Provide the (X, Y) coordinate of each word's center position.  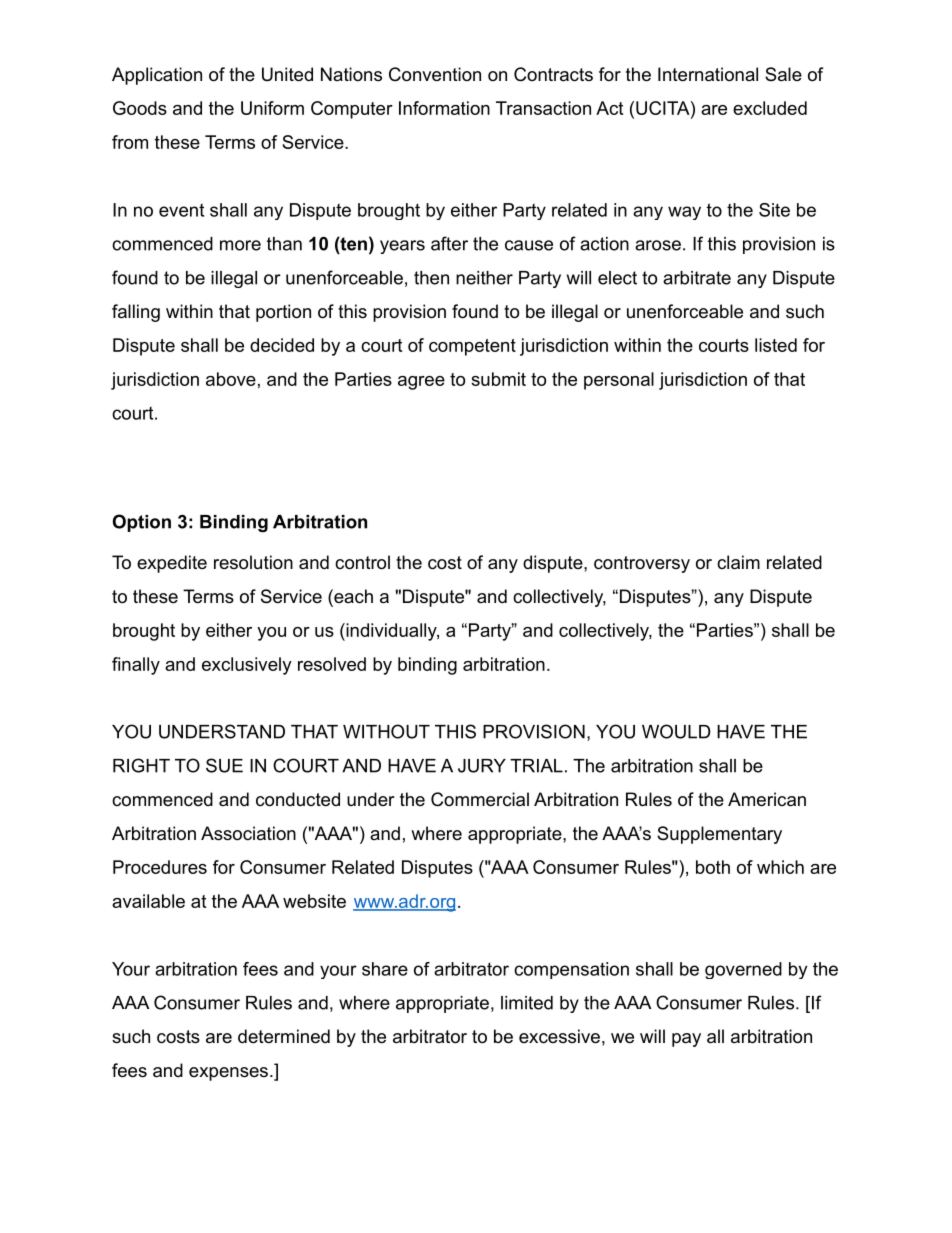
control (362, 562)
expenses (228, 1074)
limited (527, 1003)
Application (157, 76)
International (708, 74)
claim (738, 562)
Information (444, 108)
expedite (172, 564)
